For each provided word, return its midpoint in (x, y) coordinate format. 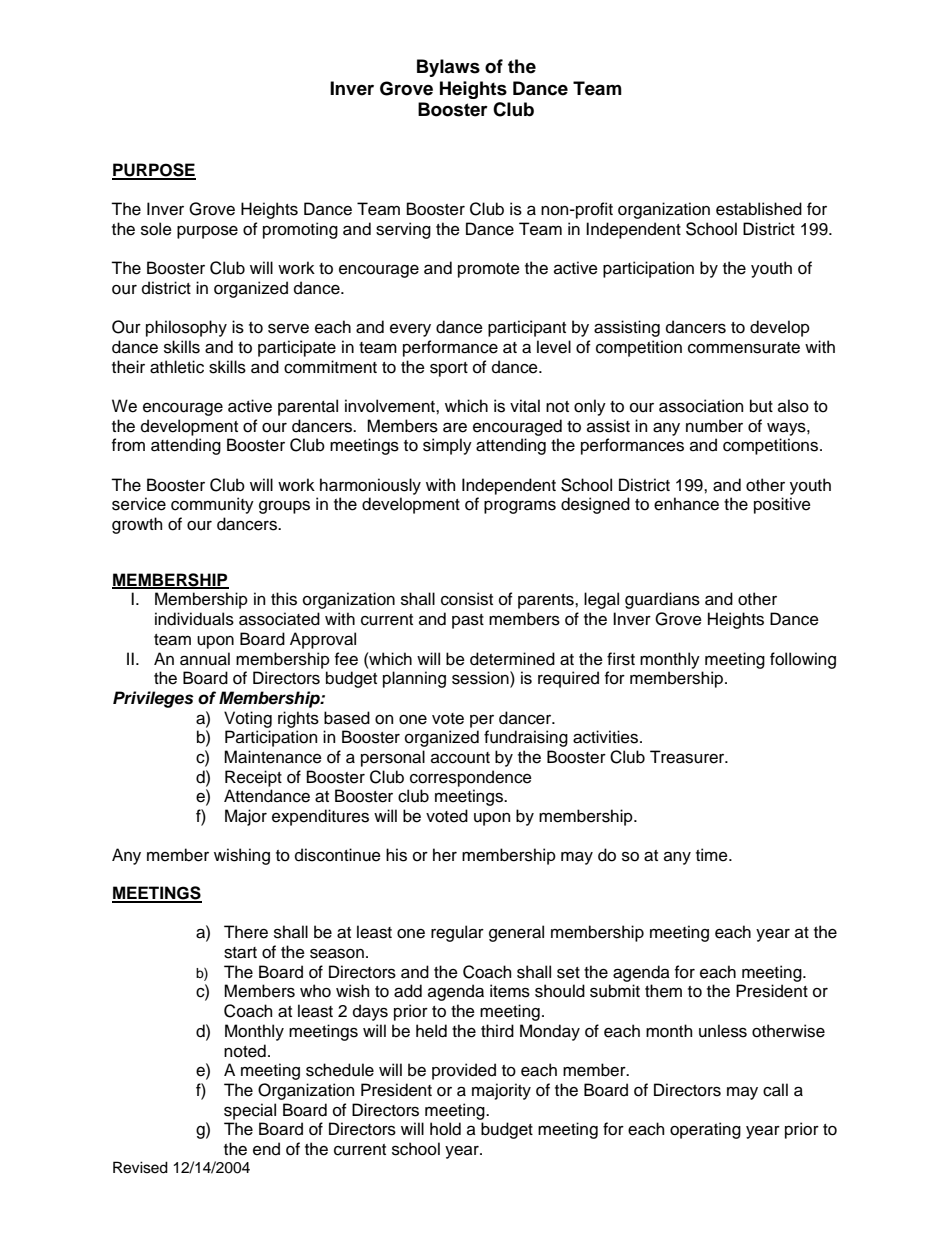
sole (156, 229)
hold (445, 1129)
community (212, 505)
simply (447, 446)
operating (705, 1130)
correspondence (471, 778)
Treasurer (688, 757)
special (250, 1111)
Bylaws (448, 68)
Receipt (253, 778)
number (714, 426)
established (759, 209)
